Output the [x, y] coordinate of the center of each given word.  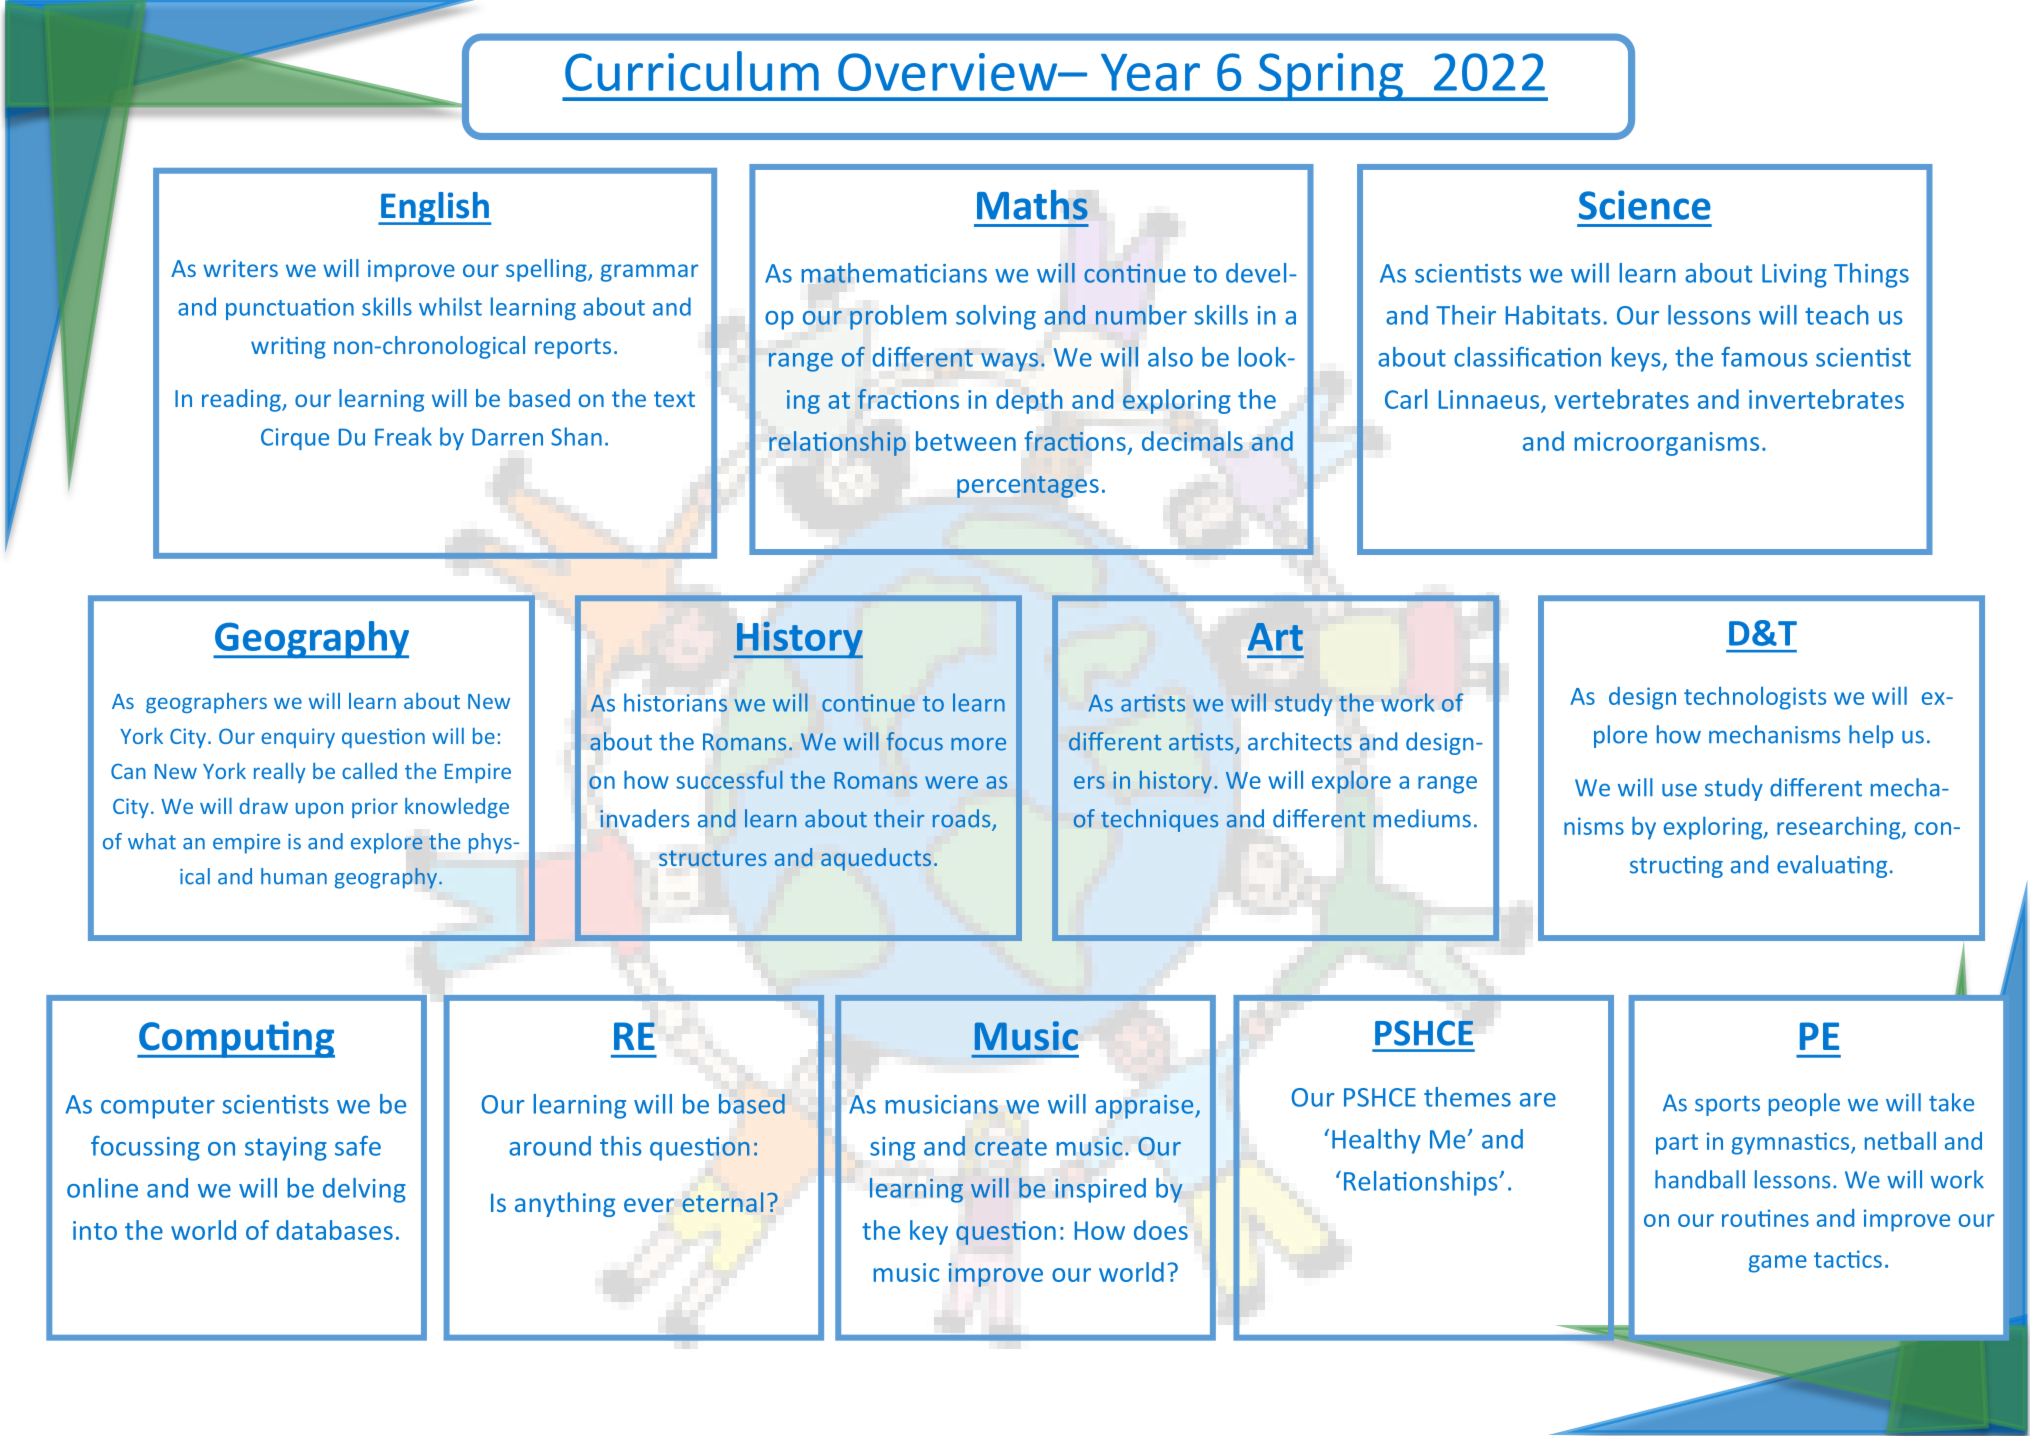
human [294, 876]
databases [334, 1230]
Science [1645, 205]
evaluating [1832, 866]
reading [242, 400]
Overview [949, 72]
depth [1029, 401]
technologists [1755, 698]
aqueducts [876, 859]
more [978, 744]
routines [1765, 1218]
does [1161, 1230]
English [435, 208]
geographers [206, 703]
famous [1764, 357]
